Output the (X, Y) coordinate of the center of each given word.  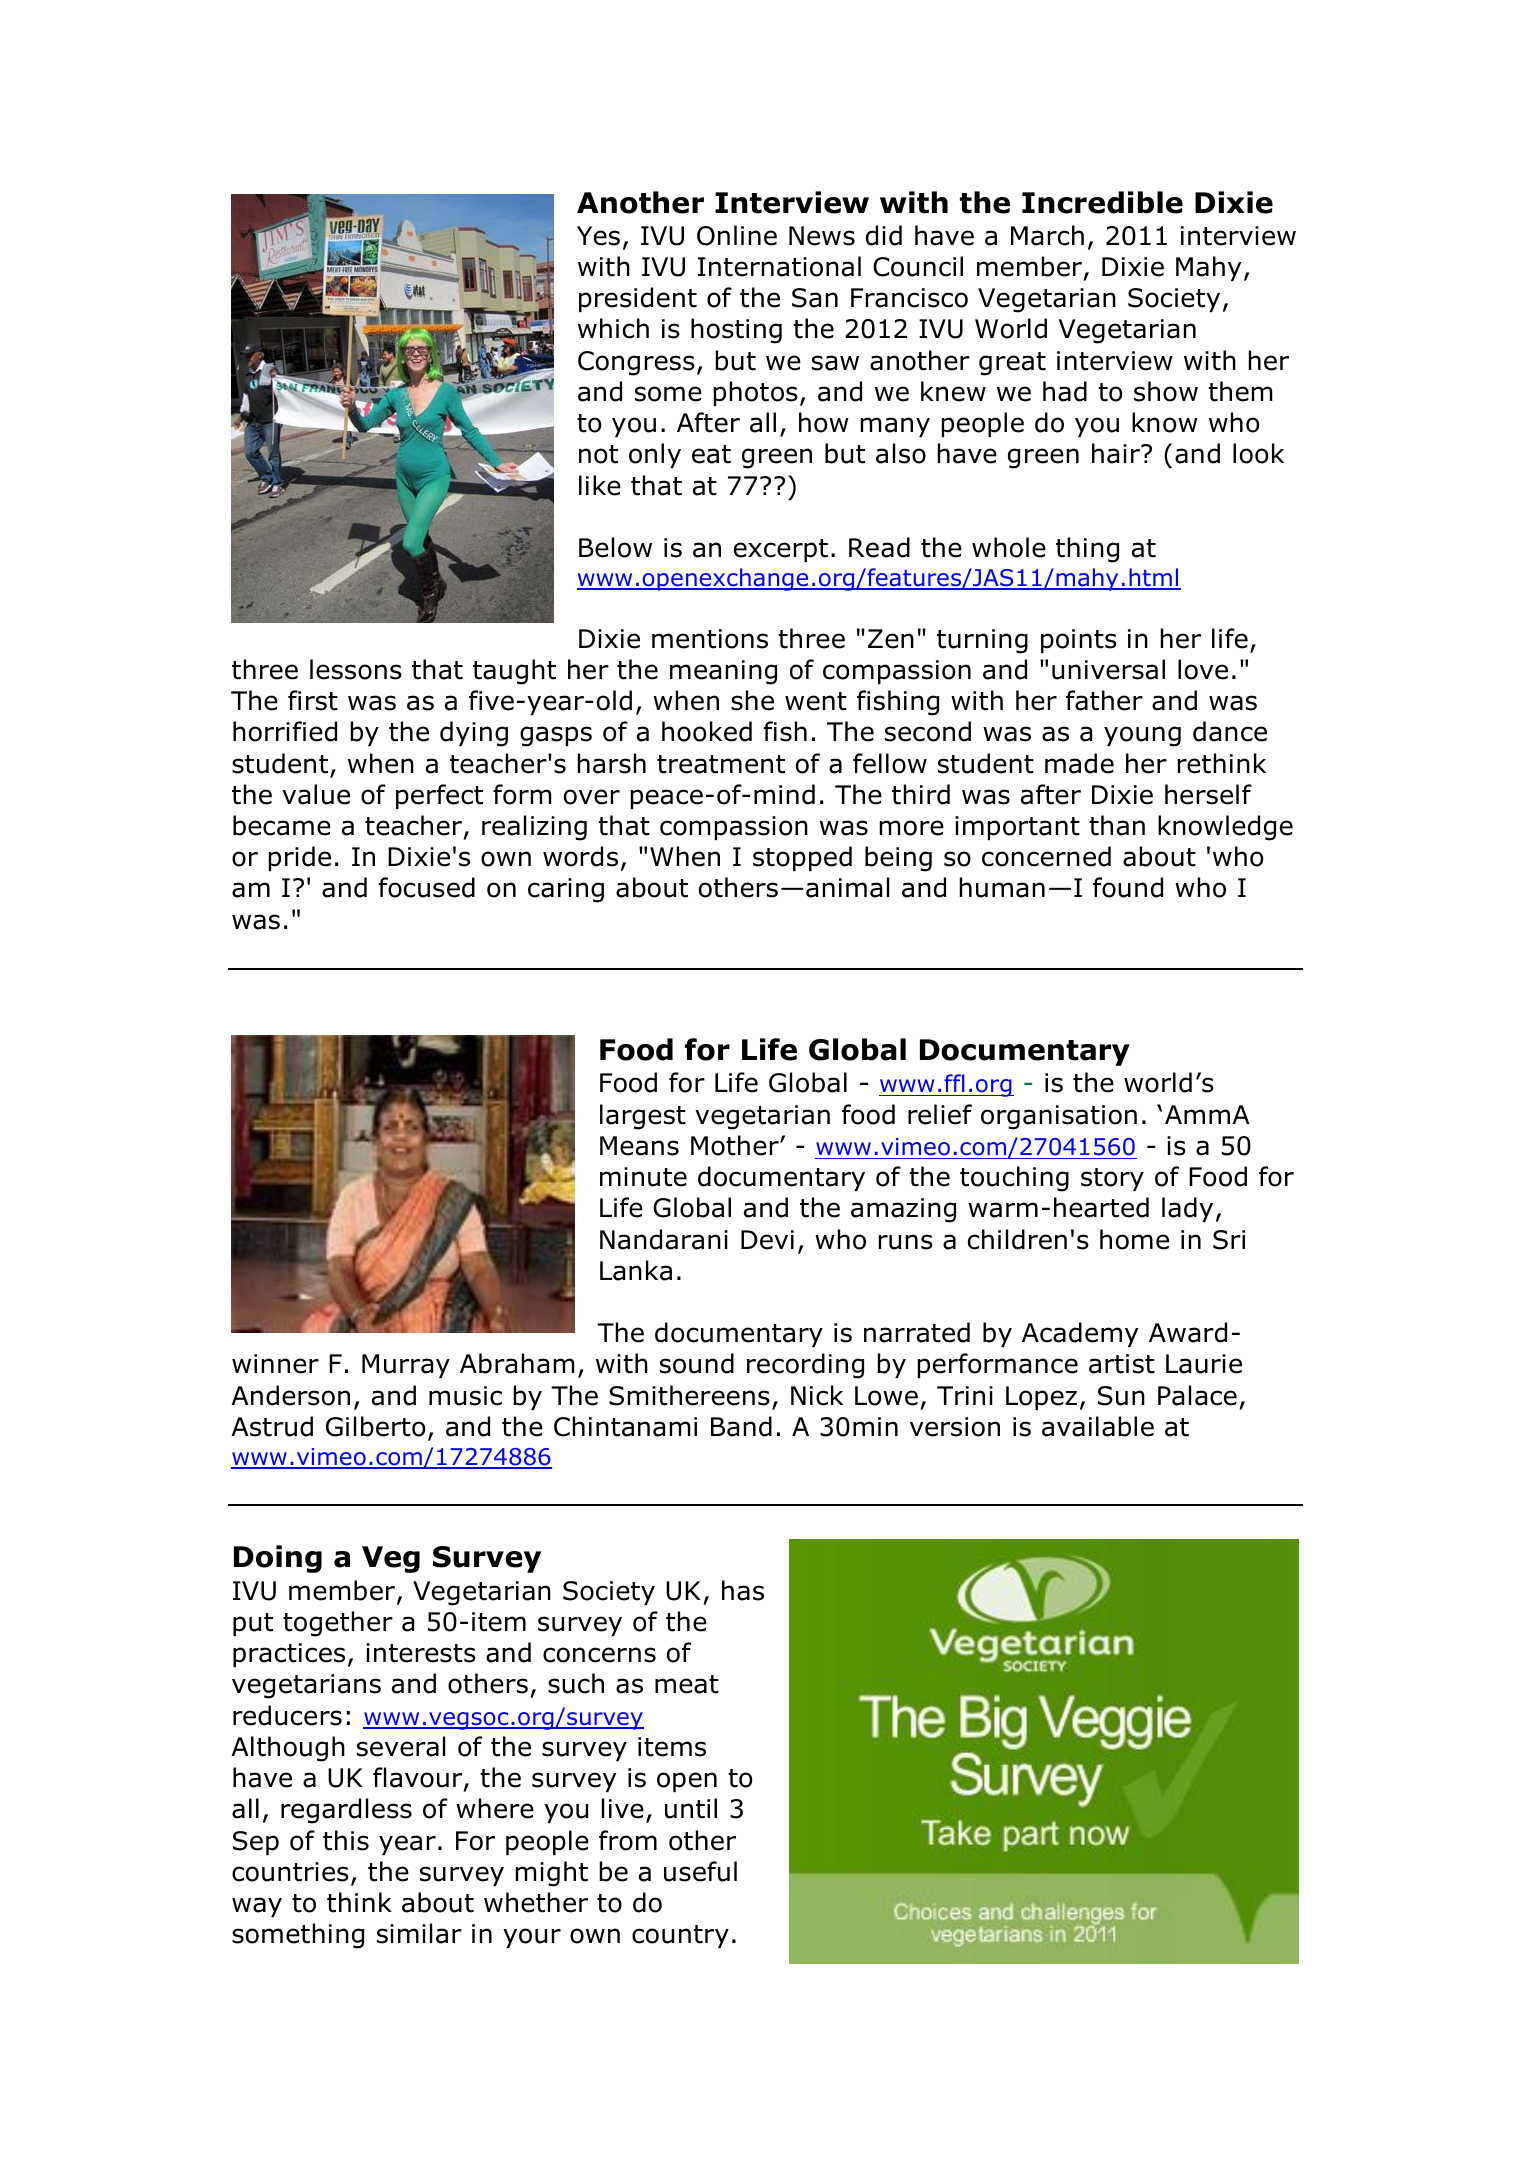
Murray (406, 1366)
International (779, 266)
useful (700, 1871)
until (691, 1808)
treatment (721, 764)
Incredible (1102, 202)
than (1117, 825)
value (316, 794)
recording (805, 1366)
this (346, 1840)
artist (1122, 1364)
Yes (598, 236)
